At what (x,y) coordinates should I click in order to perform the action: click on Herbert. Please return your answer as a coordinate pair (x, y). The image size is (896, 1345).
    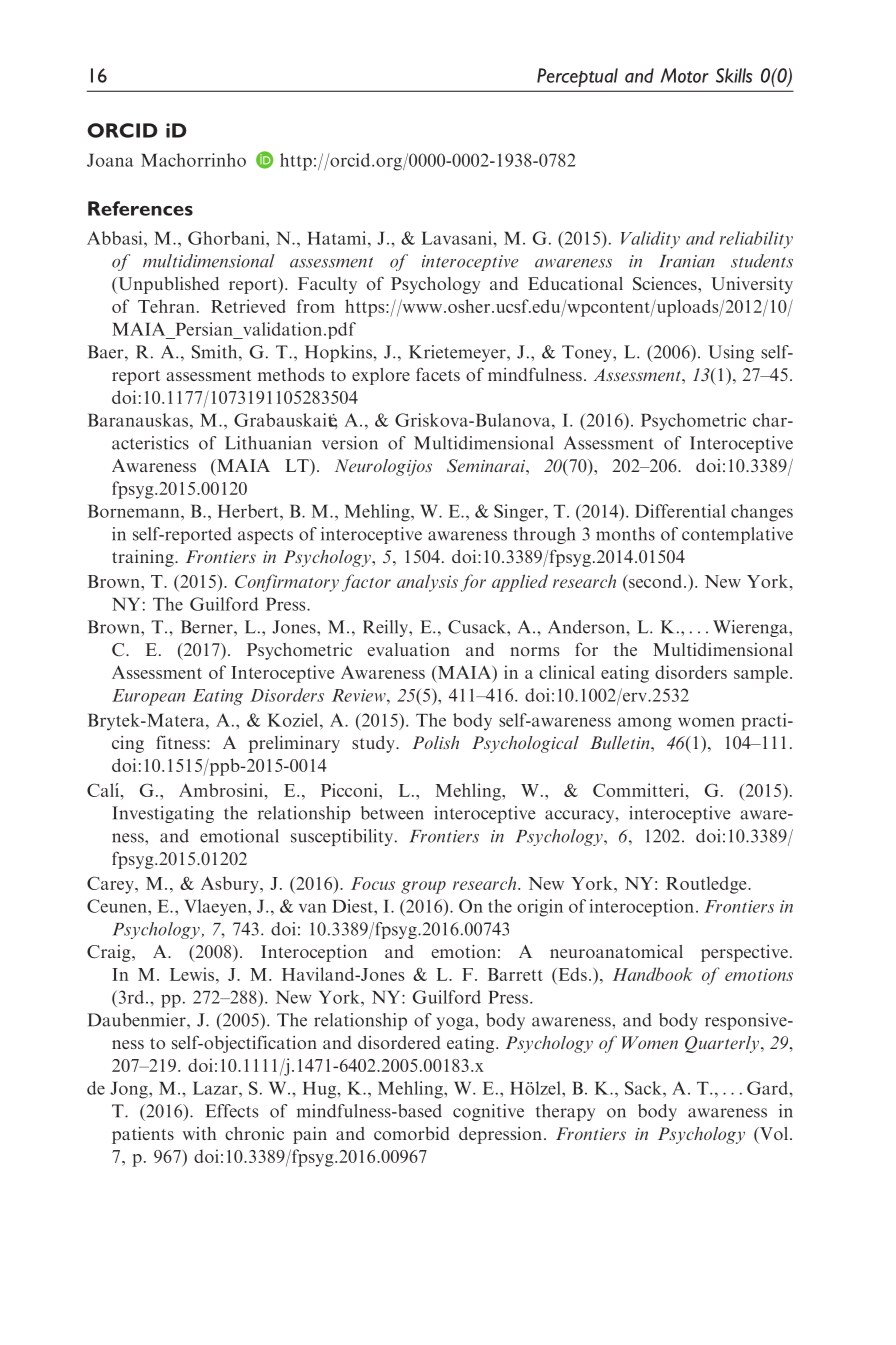
    Looking at the image, I should click on (249, 511).
